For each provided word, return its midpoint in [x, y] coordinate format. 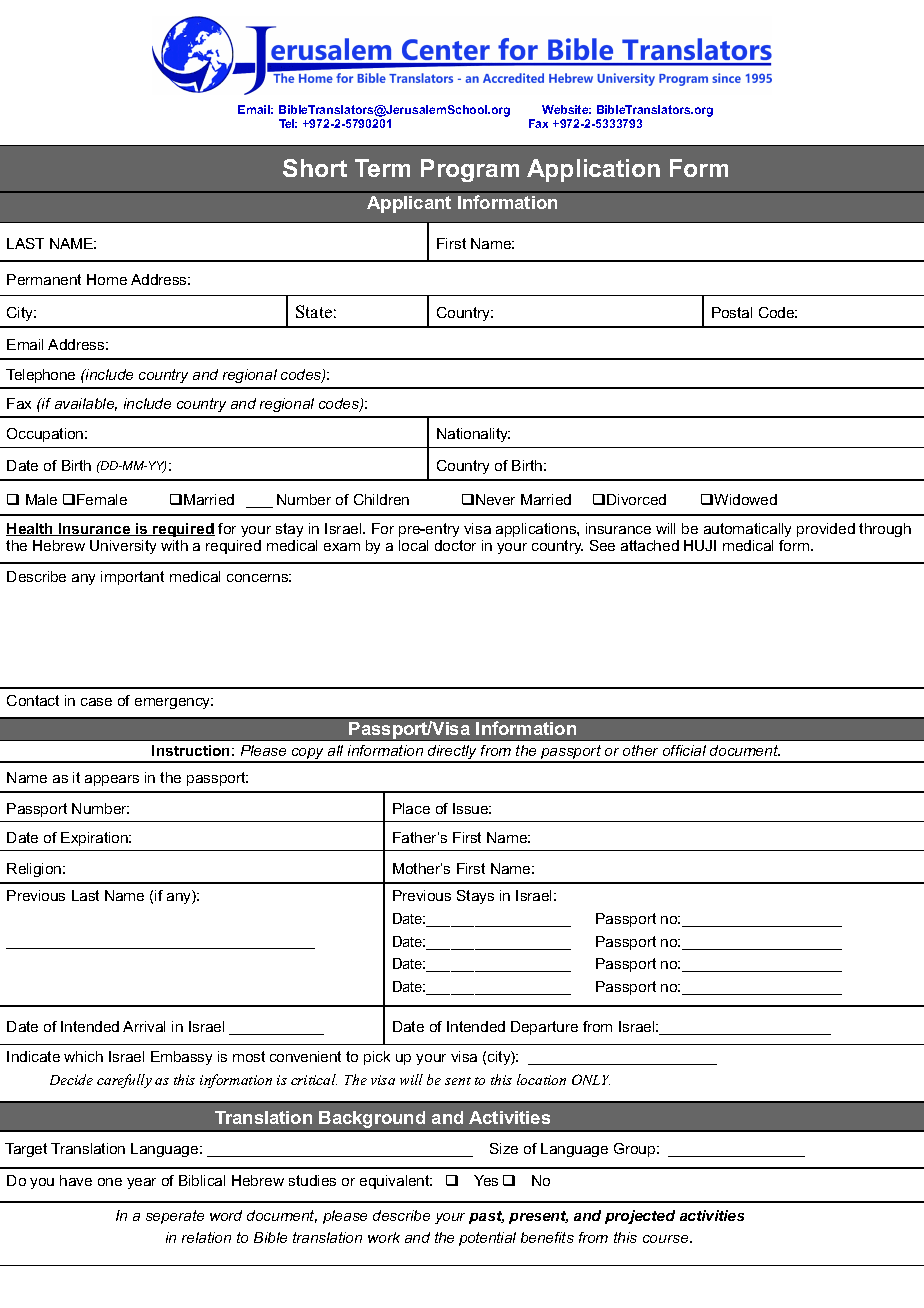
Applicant [409, 204]
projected [640, 1217]
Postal [732, 312]
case [96, 702]
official [684, 750]
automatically [747, 530]
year [141, 1183]
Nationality [473, 435]
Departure [544, 1028]
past [486, 1217]
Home [107, 279]
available [86, 404]
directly [453, 753]
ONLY [591, 1079]
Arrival [144, 1026]
